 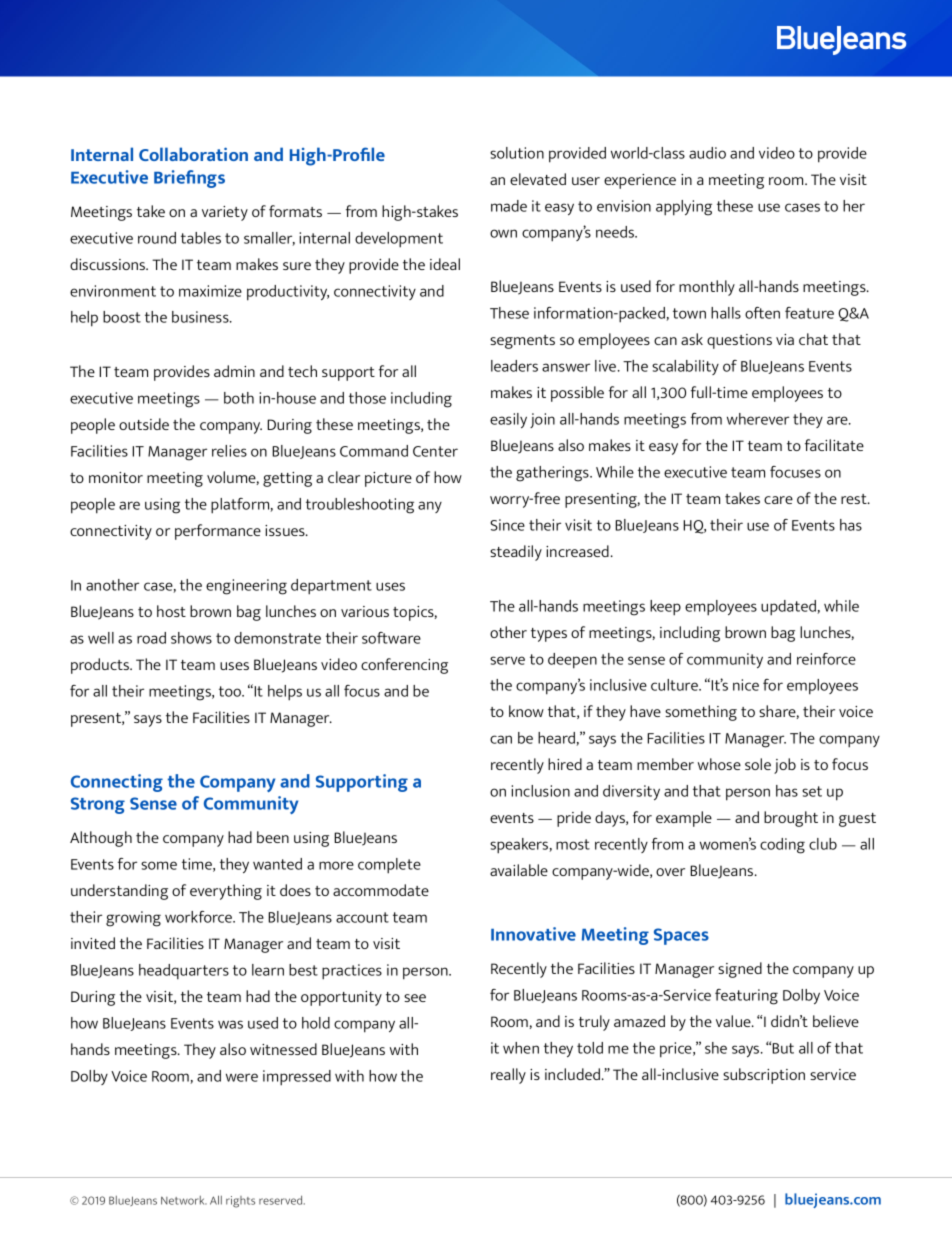 What do you see at coordinates (189, 179) in the image?
I see `Briefings` at bounding box center [189, 179].
